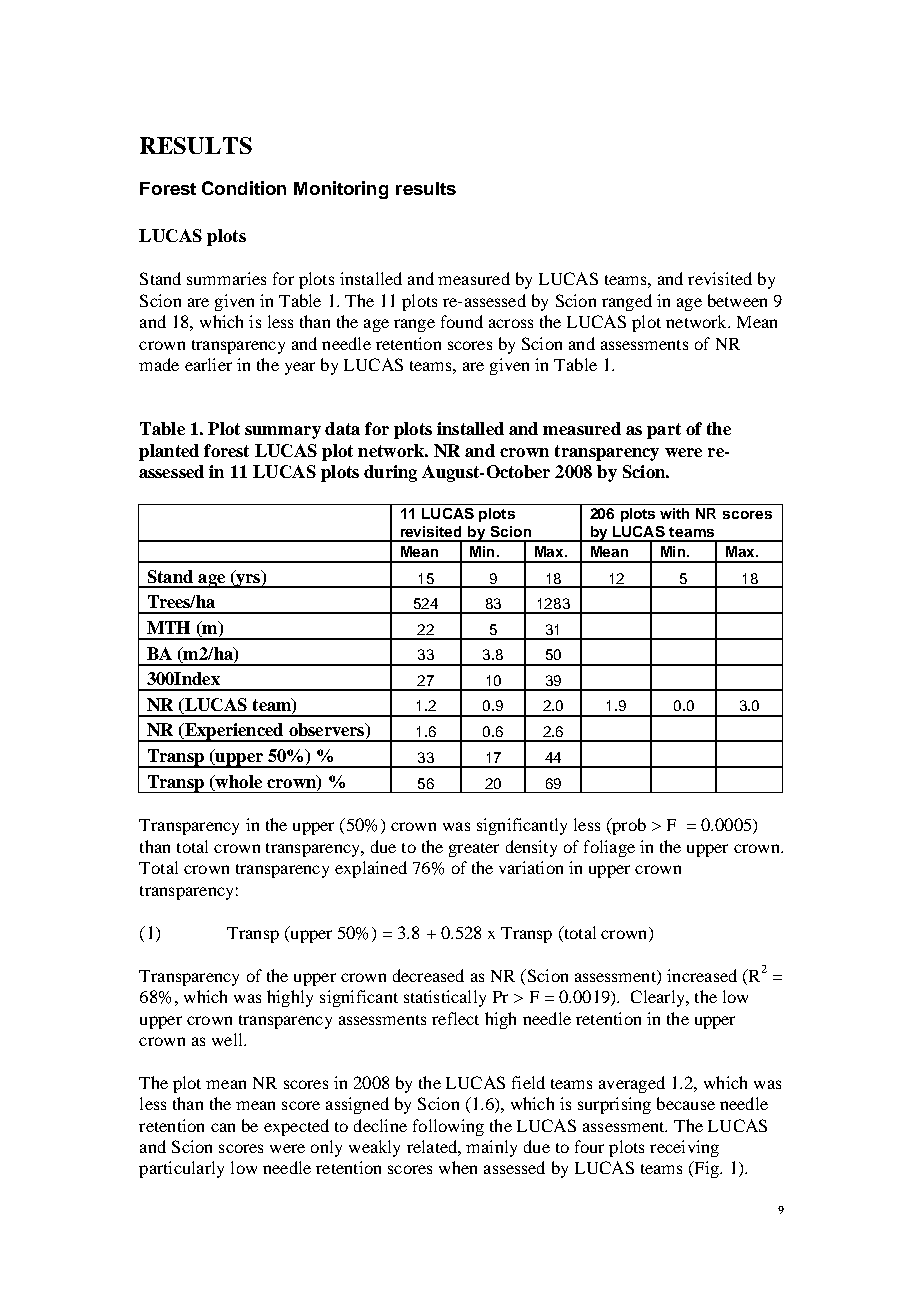 This document has width=924, height=1308. I want to click on MTH, so click(168, 627).
